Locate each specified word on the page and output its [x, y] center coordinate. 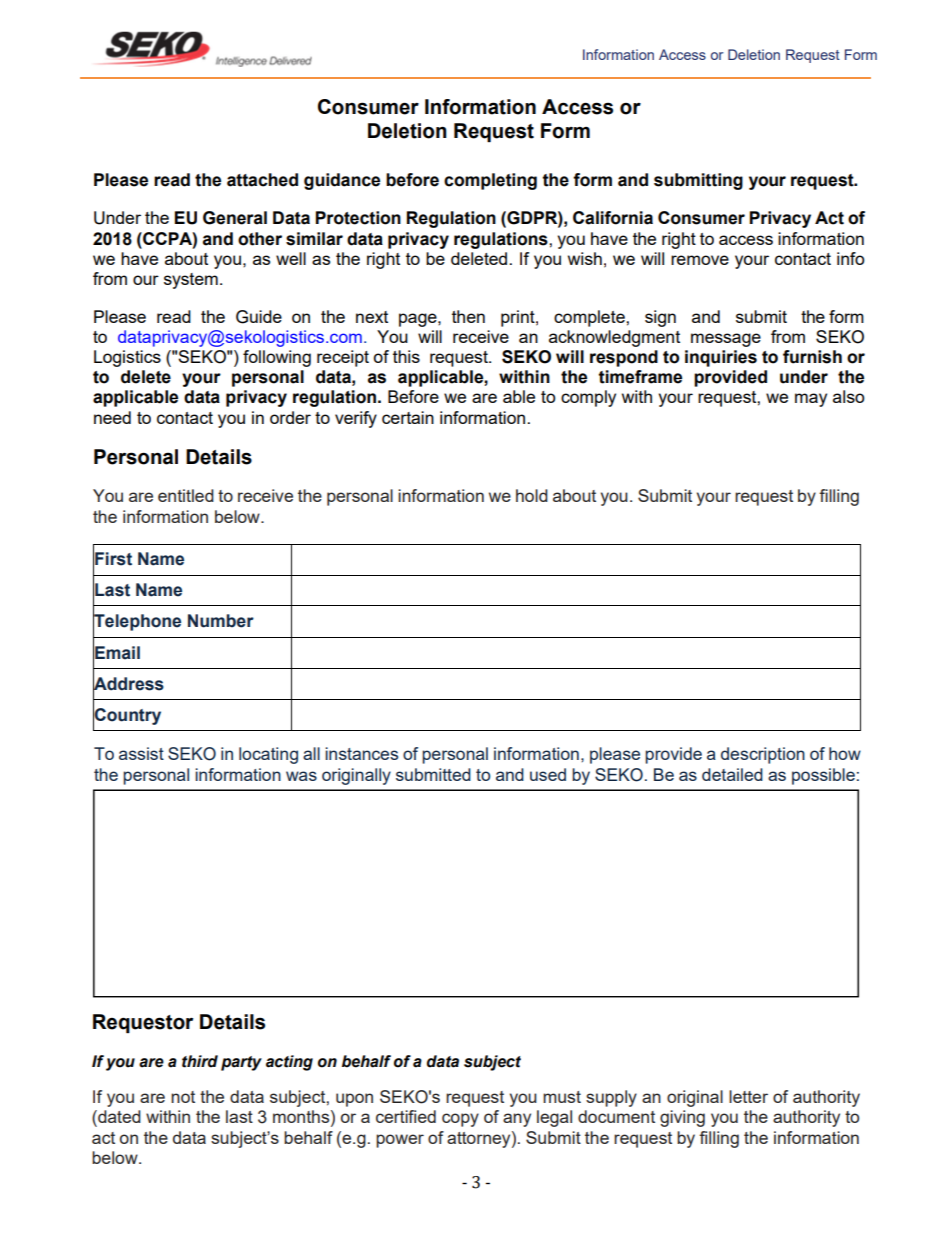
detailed [732, 774]
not [183, 1097]
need [112, 417]
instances [361, 753]
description [763, 755]
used [548, 774]
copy [460, 1120]
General [235, 218]
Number [221, 621]
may [811, 400]
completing [490, 181]
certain [408, 417]
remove [700, 260]
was [301, 776]
